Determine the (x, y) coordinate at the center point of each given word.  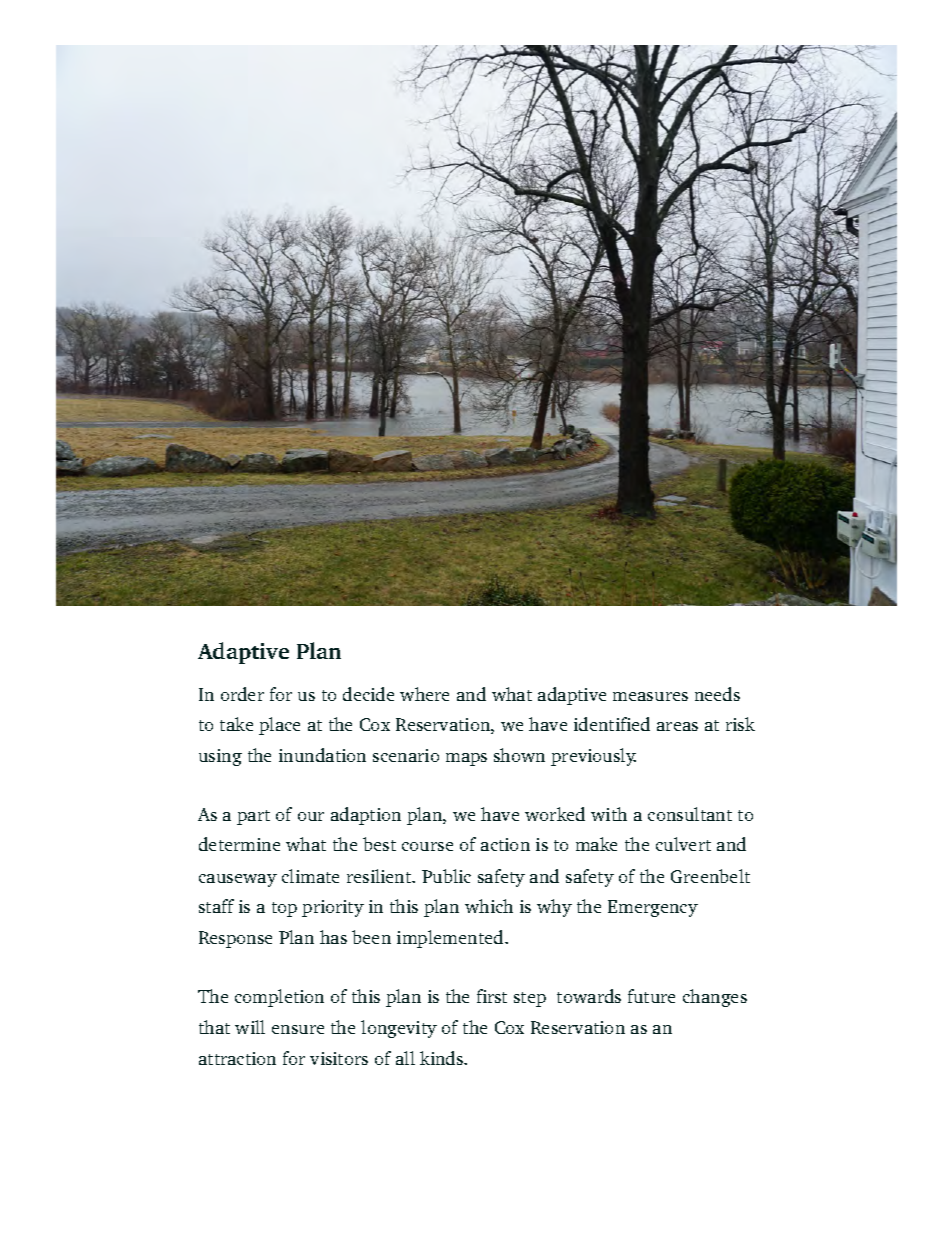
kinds (442, 1058)
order (242, 694)
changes (715, 998)
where (424, 694)
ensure (298, 1029)
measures (650, 696)
